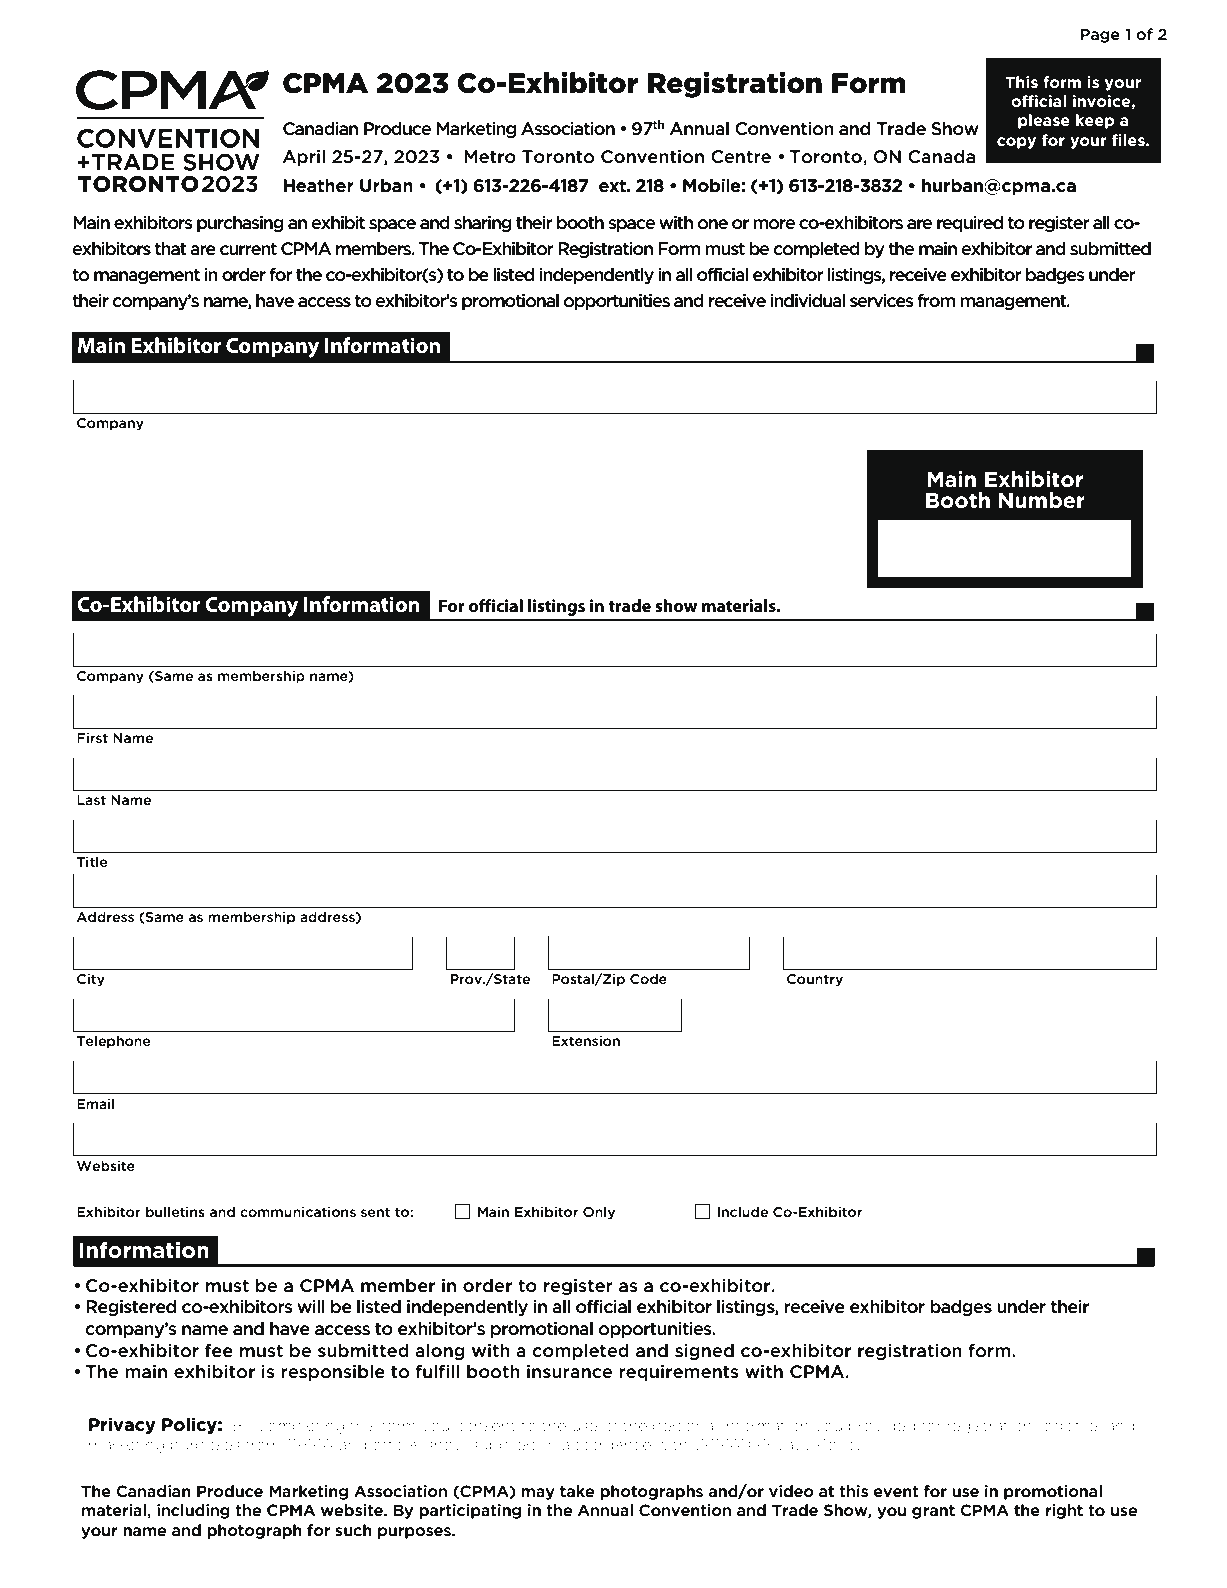 The width and height of the image is (1227, 1588). What do you see at coordinates (807, 300) in the image?
I see `individual` at bounding box center [807, 300].
